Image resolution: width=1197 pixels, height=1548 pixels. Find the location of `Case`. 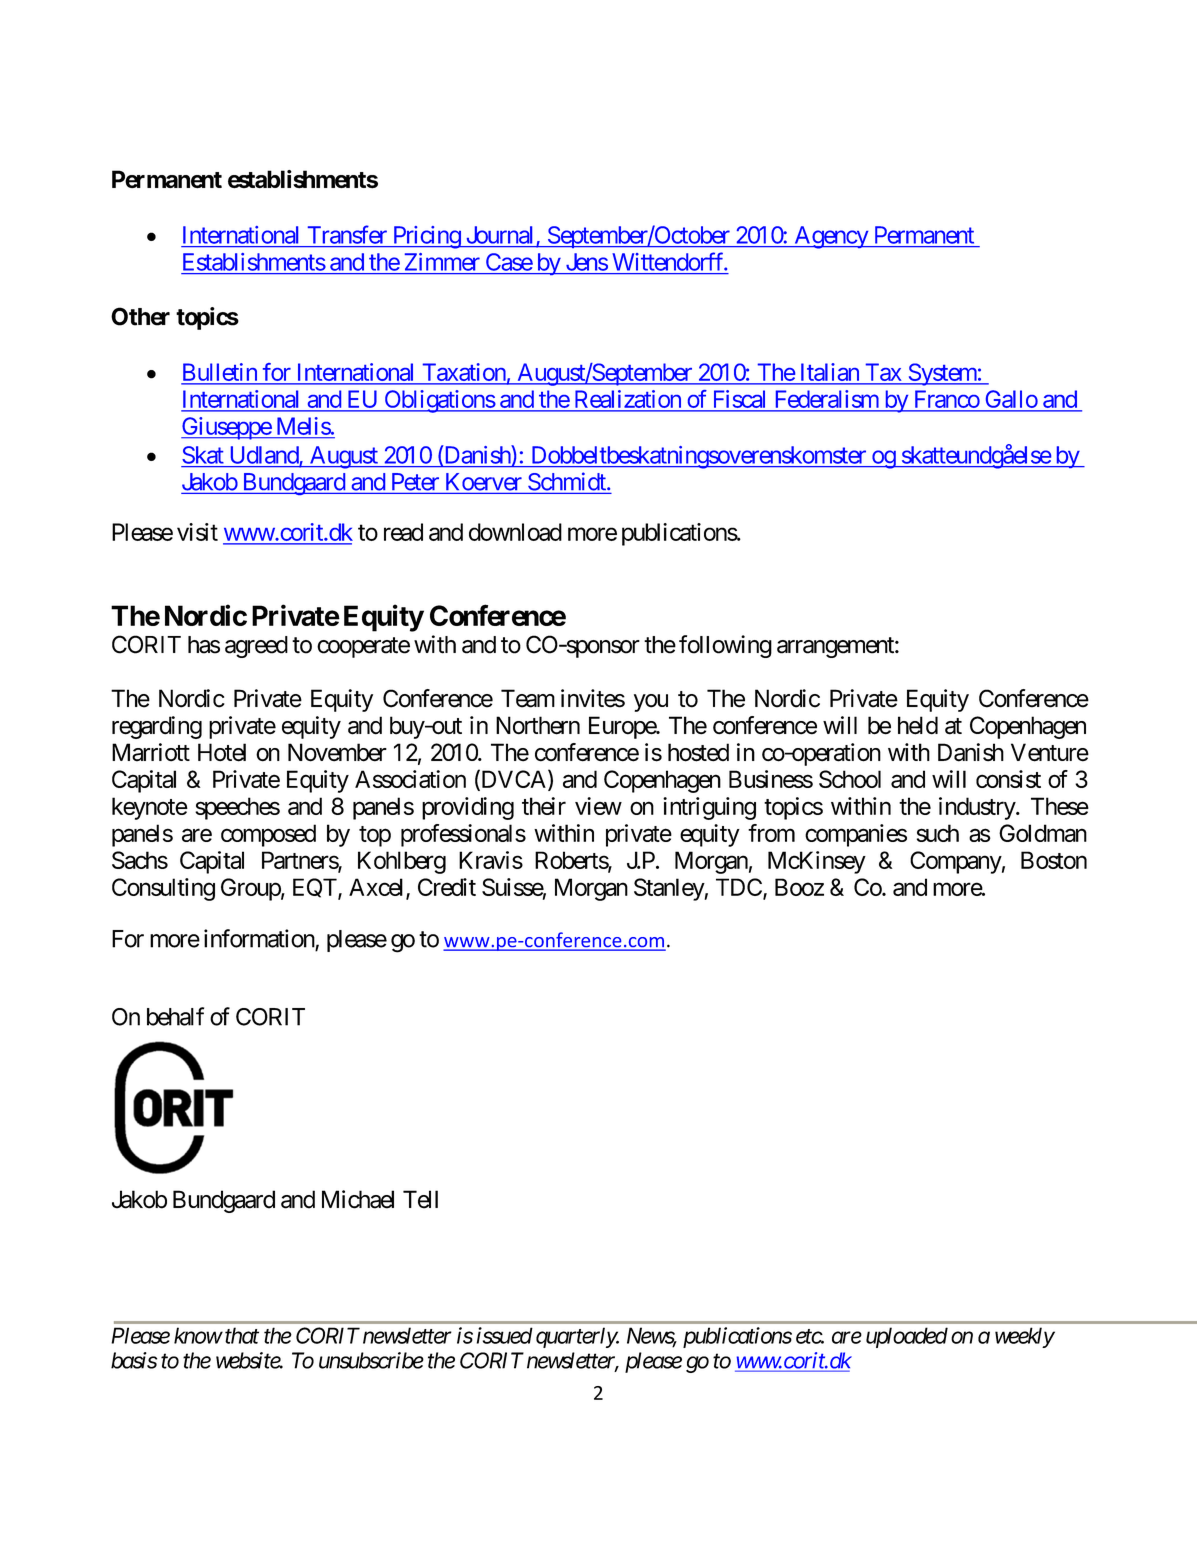

Case is located at coordinates (509, 262).
